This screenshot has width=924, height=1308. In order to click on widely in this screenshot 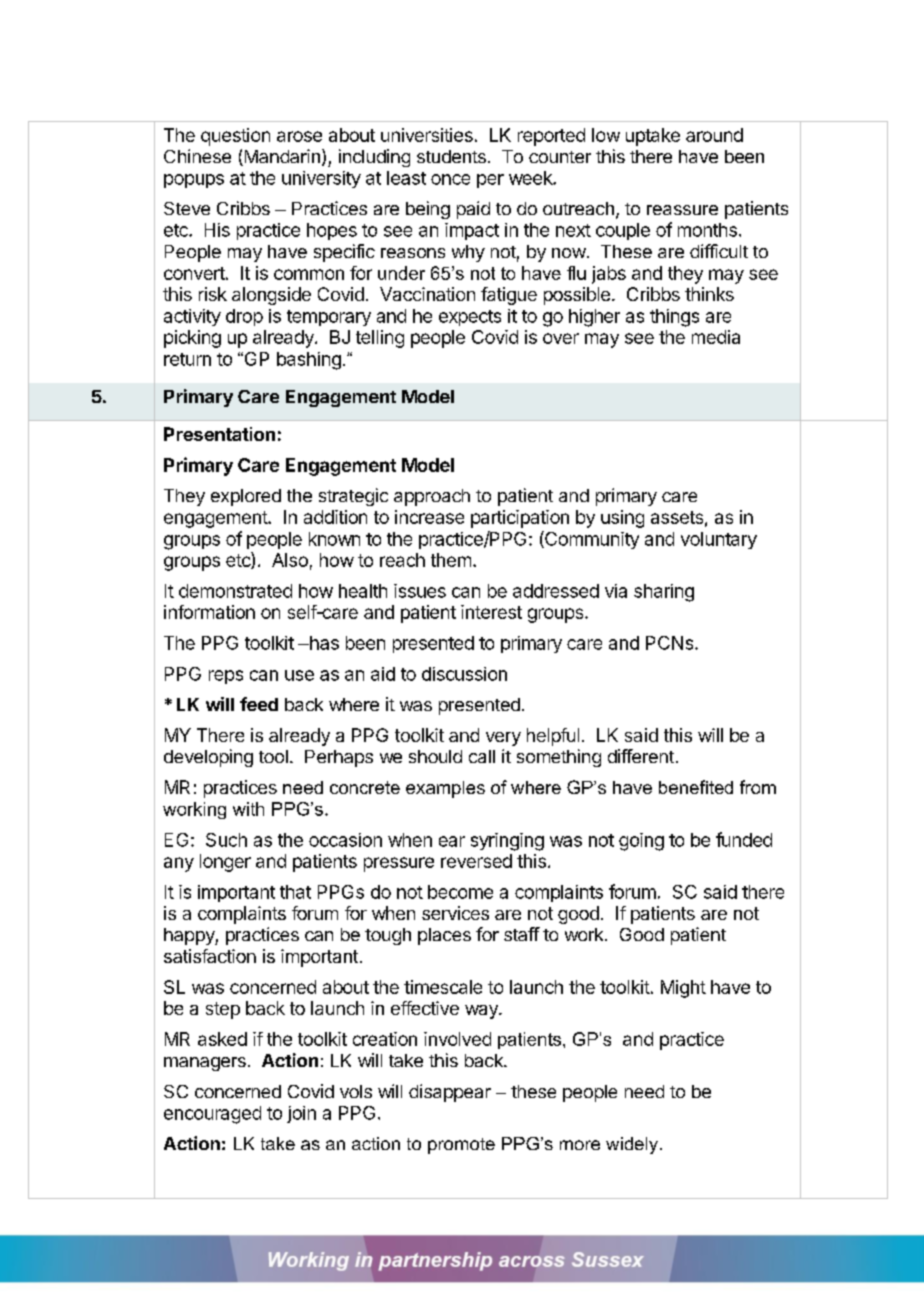, I will do `click(632, 1145)`.
